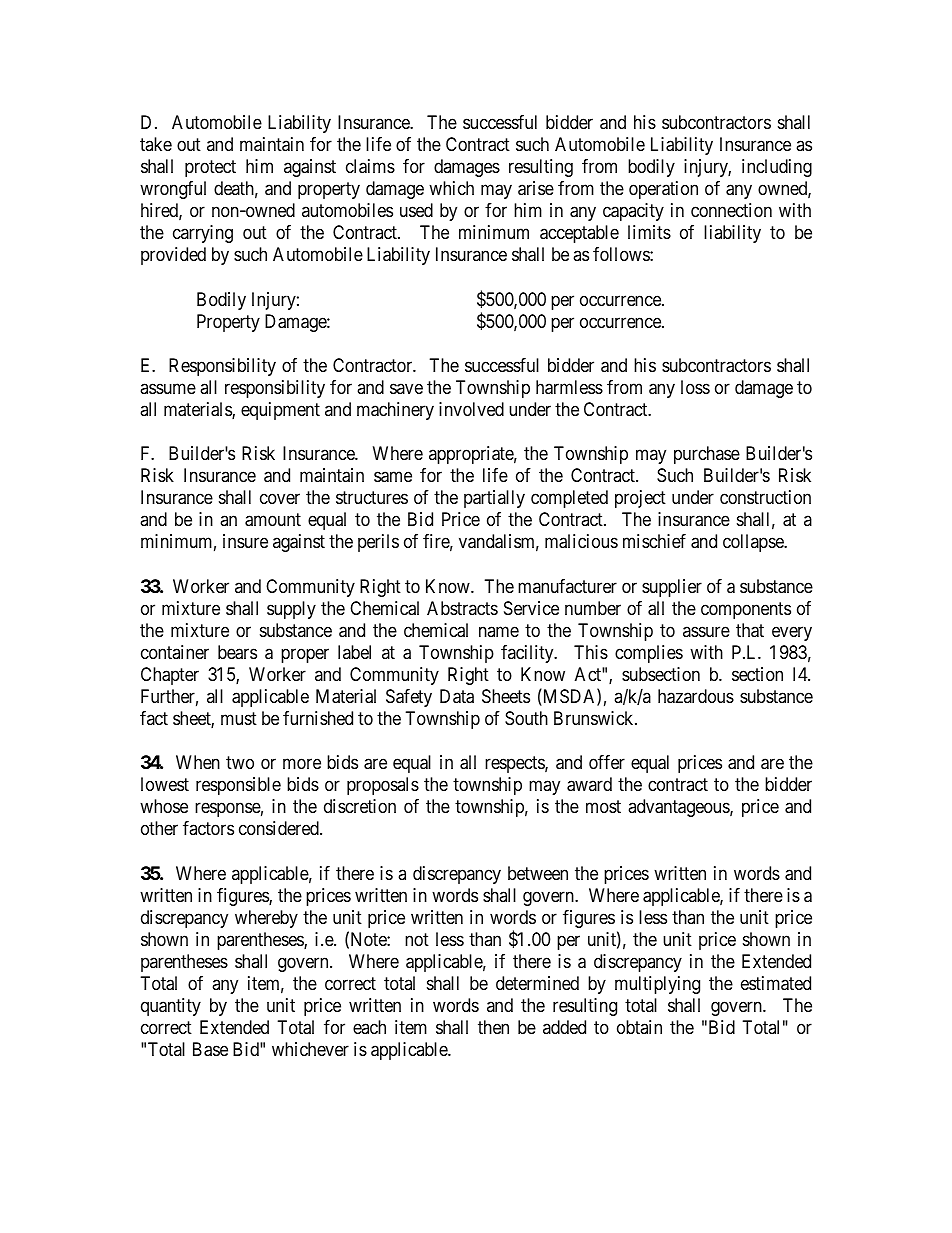 This screenshot has height=1233, width=952. I want to click on obtain, so click(639, 1027).
